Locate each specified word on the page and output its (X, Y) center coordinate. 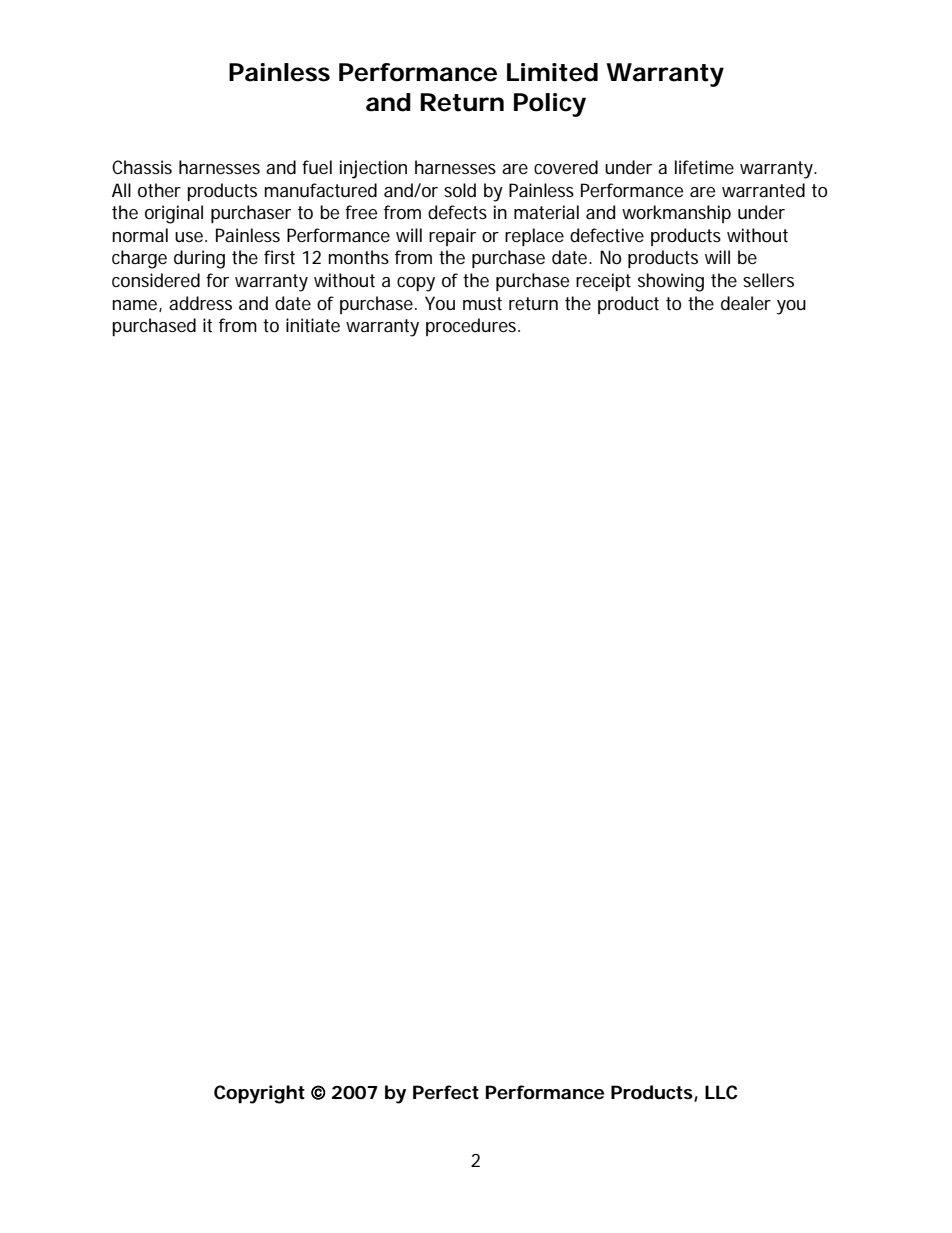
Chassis (142, 167)
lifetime (704, 167)
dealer (746, 303)
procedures (472, 327)
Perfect (446, 1092)
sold (460, 190)
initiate (313, 325)
